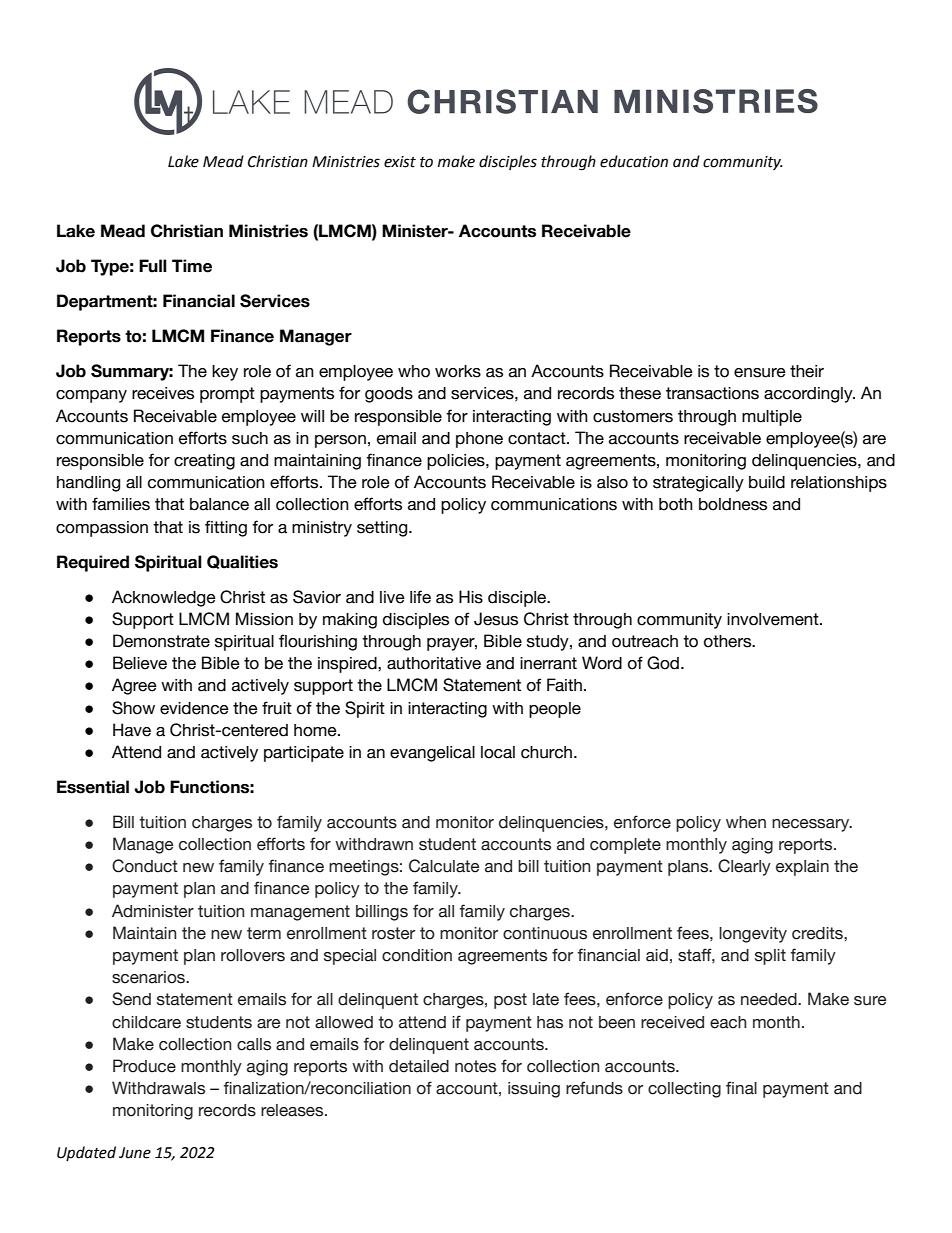  What do you see at coordinates (192, 266) in the image?
I see `Time` at bounding box center [192, 266].
